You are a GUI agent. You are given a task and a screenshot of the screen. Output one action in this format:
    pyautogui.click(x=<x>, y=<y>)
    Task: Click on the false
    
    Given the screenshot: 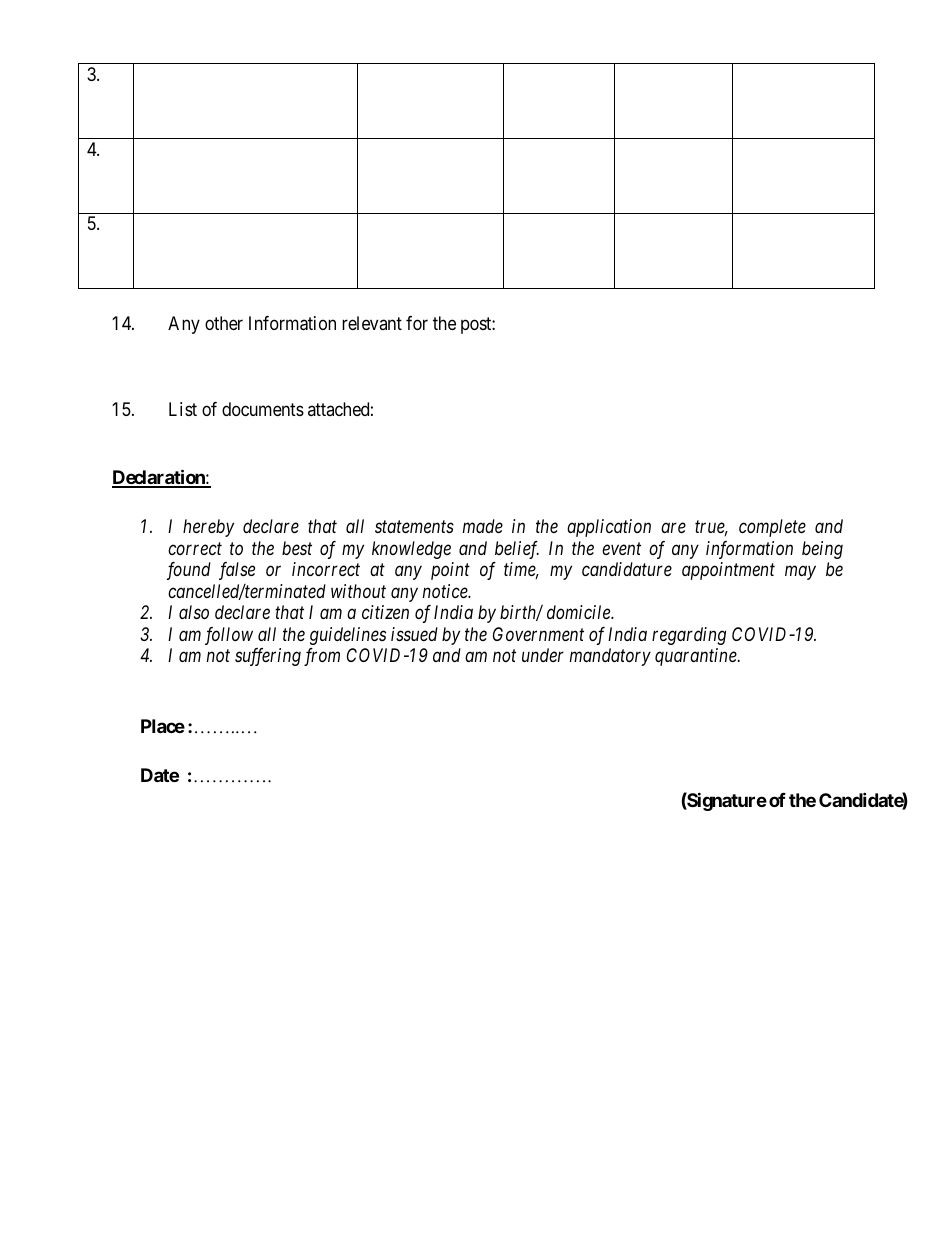 What is the action you would take?
    pyautogui.click(x=237, y=571)
